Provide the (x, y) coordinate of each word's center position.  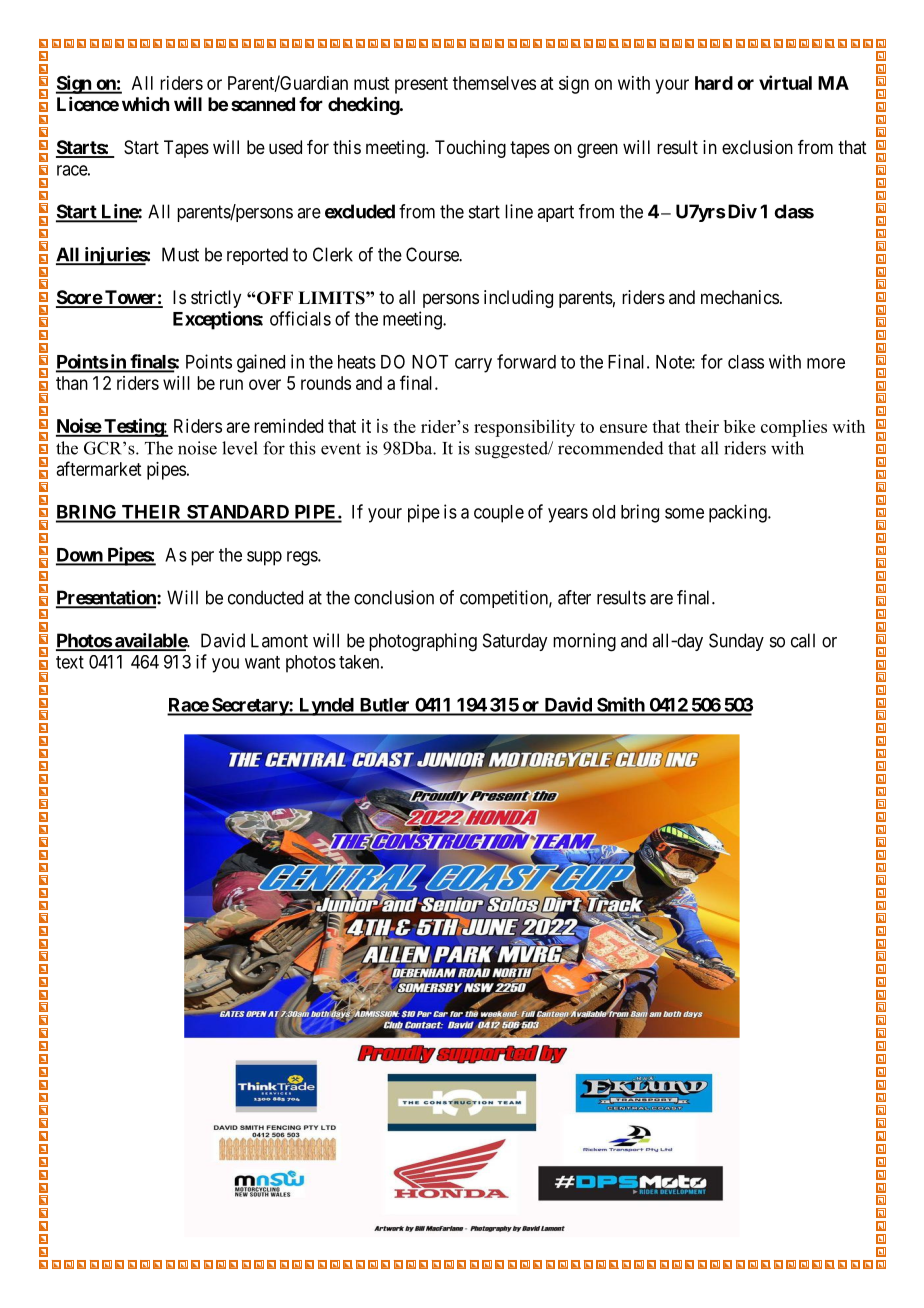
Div (742, 211)
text (70, 662)
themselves (494, 83)
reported (257, 256)
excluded (360, 211)
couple (499, 514)
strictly (216, 299)
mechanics (740, 297)
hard (714, 83)
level (240, 448)
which (145, 104)
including (518, 299)
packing (739, 513)
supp (264, 558)
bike (739, 426)
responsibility (524, 428)
